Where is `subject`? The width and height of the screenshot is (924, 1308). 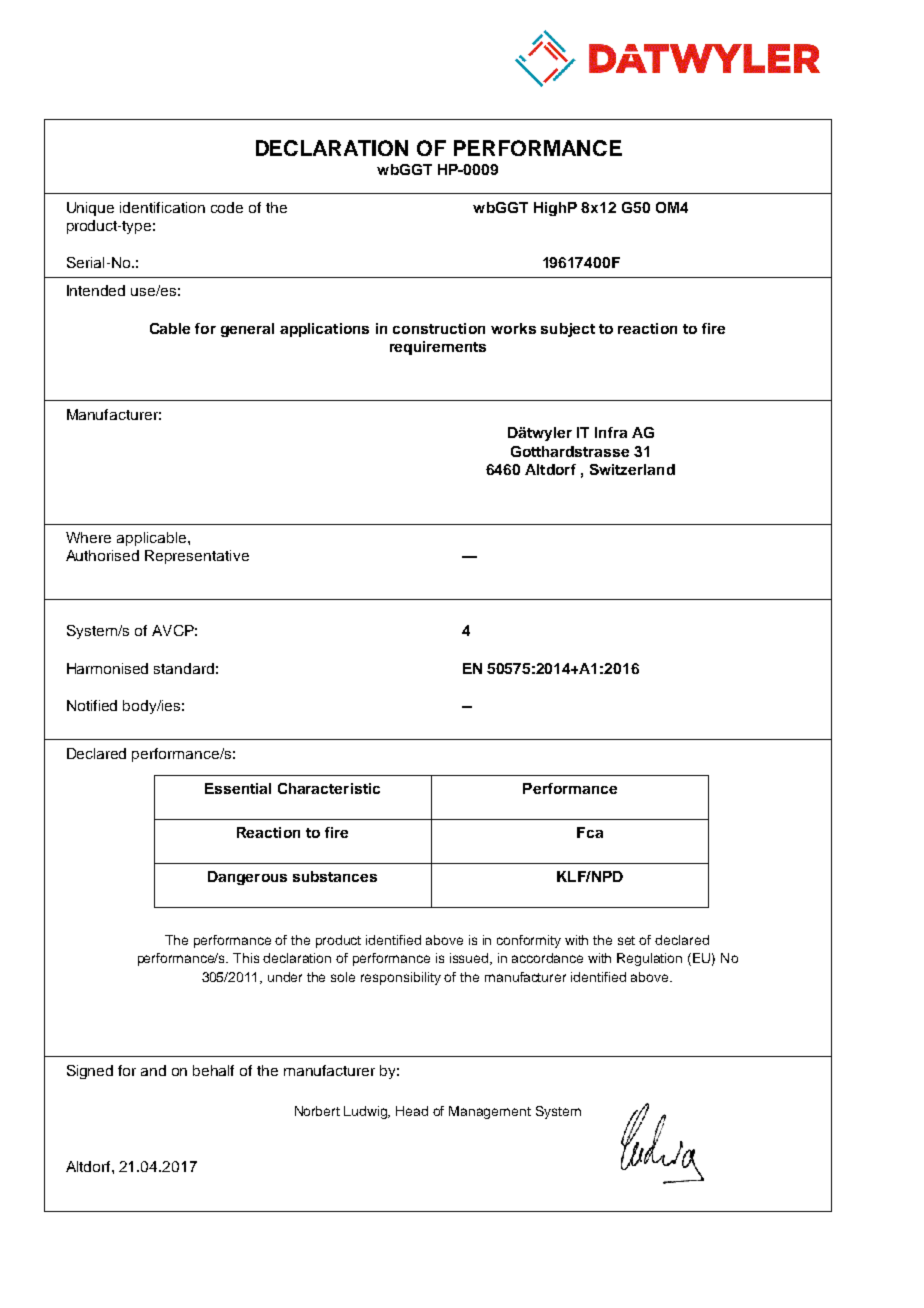 subject is located at coordinates (568, 330).
